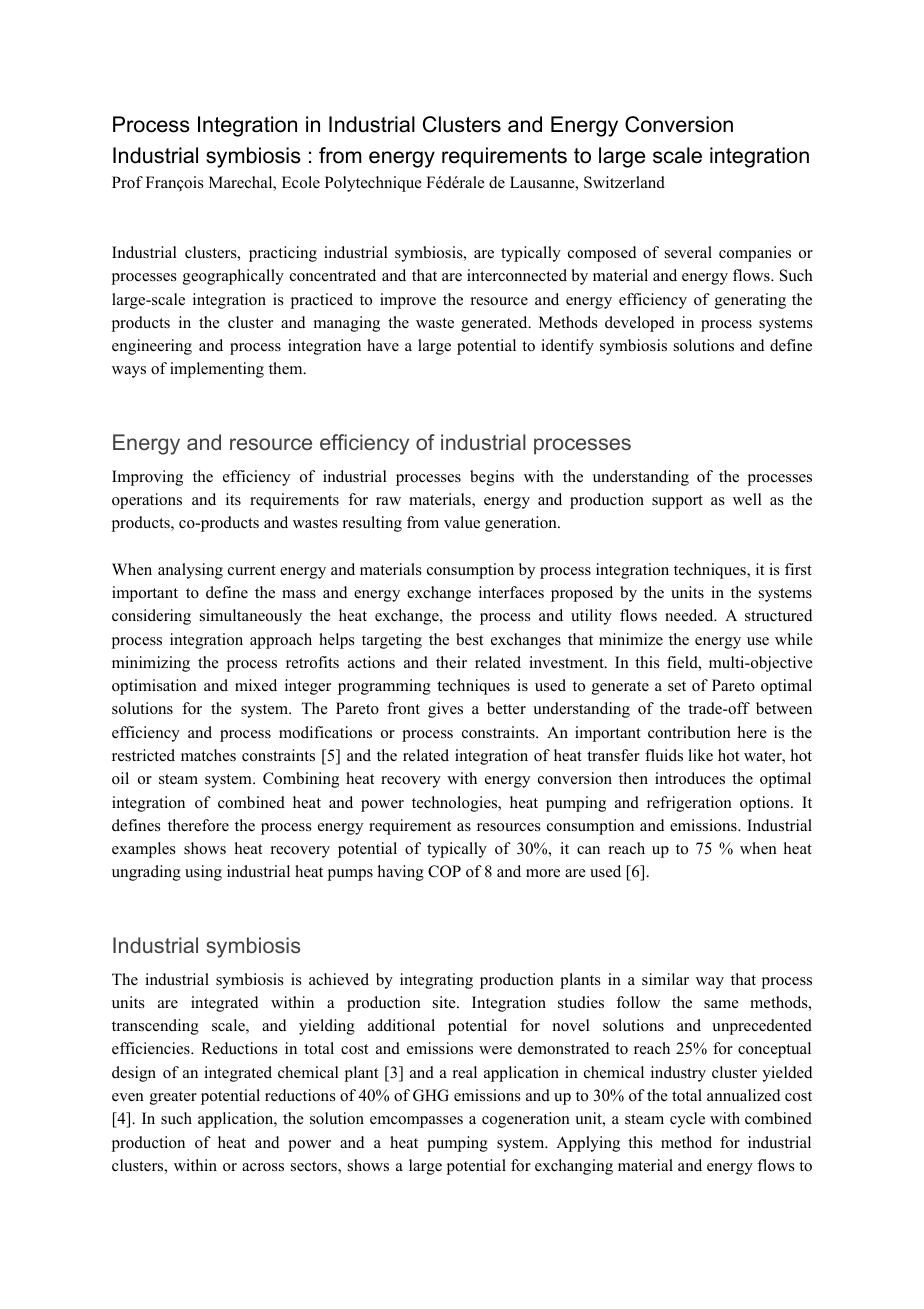  I want to click on GHG, so click(431, 1095).
